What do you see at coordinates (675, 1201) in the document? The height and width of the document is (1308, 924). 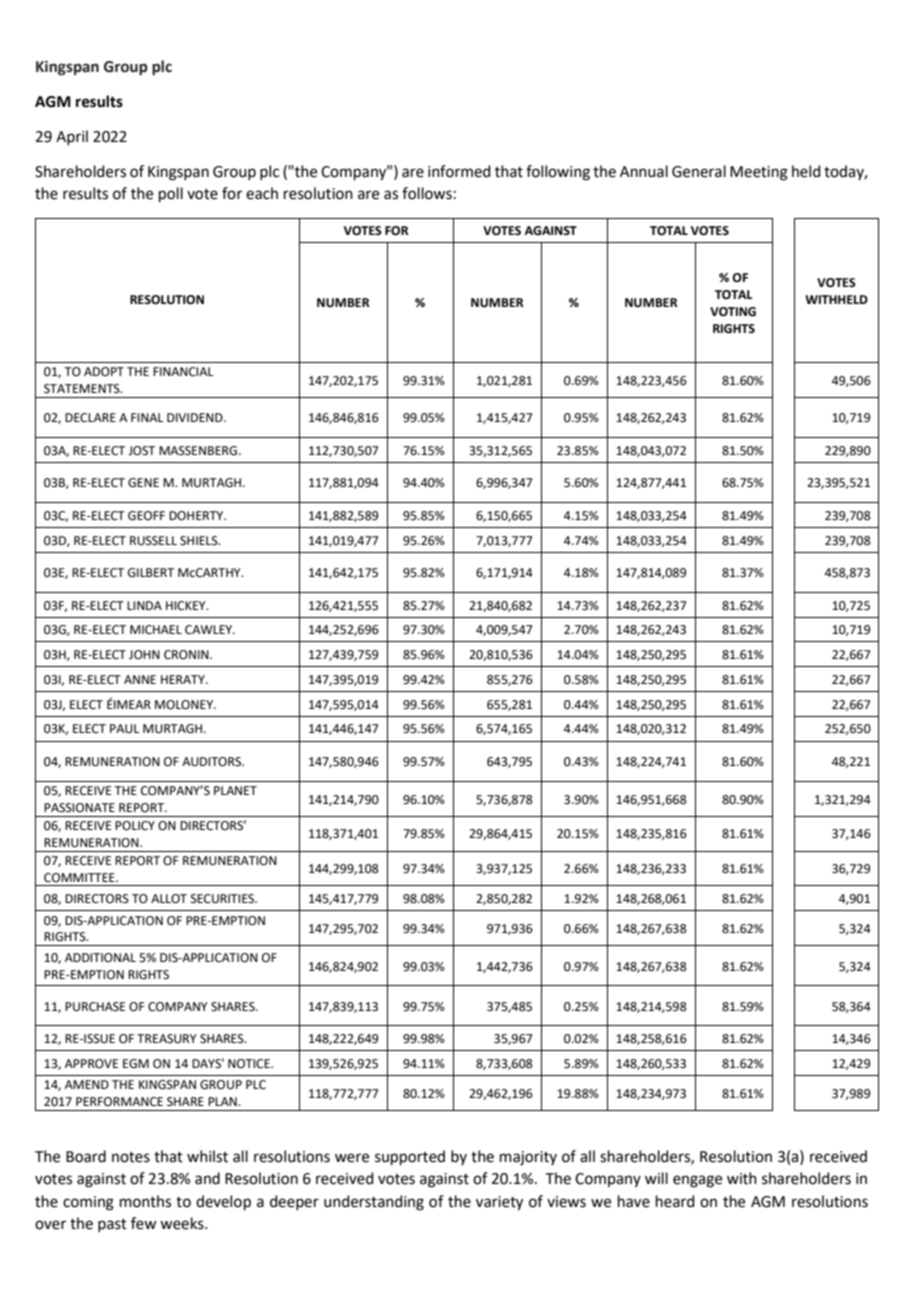 I see `heard` at bounding box center [675, 1201].
